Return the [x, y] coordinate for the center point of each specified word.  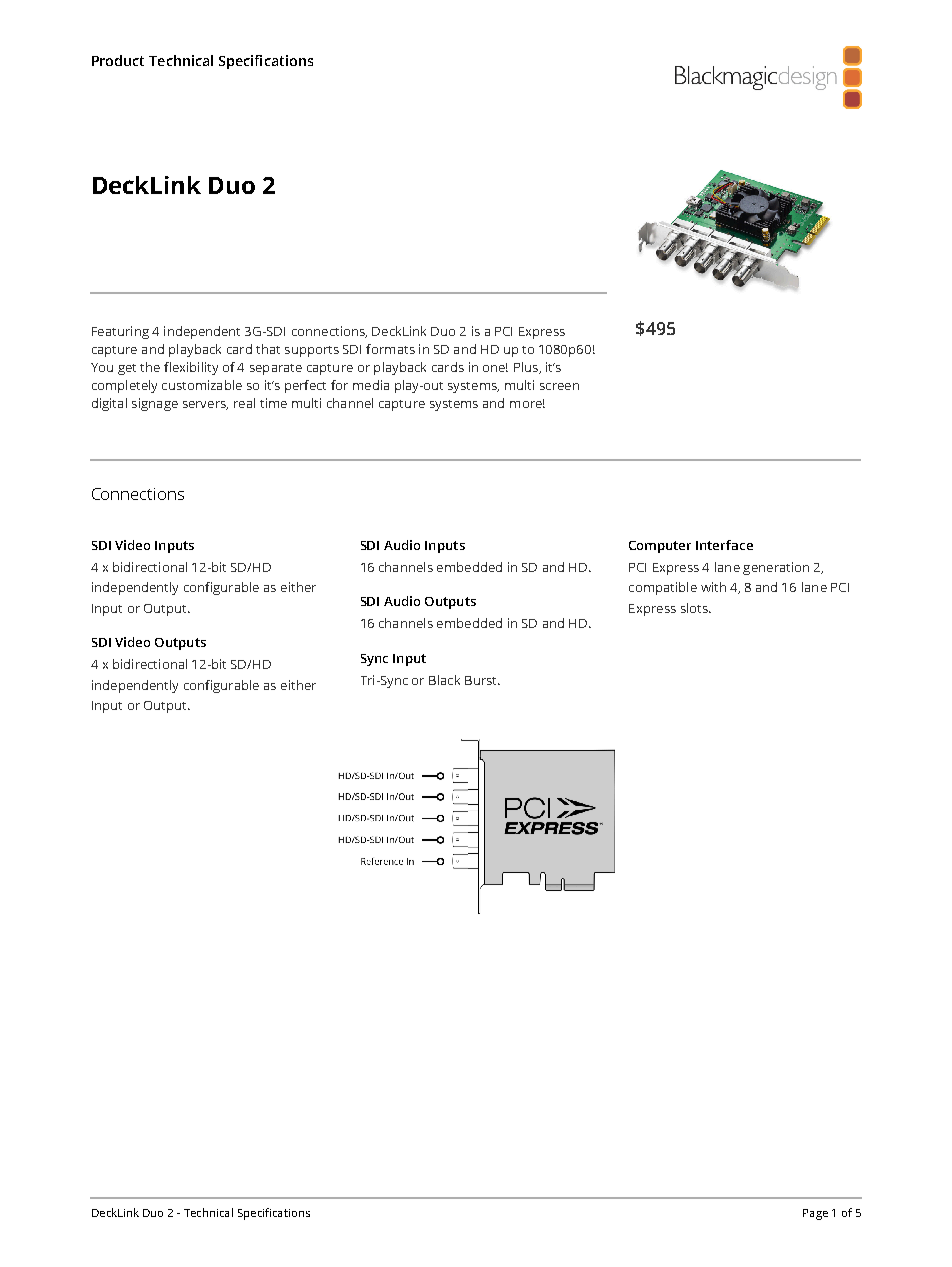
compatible [663, 588]
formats [390, 349]
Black [444, 680]
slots [695, 608]
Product [118, 60]
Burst [482, 680]
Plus [527, 368]
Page [815, 1214]
